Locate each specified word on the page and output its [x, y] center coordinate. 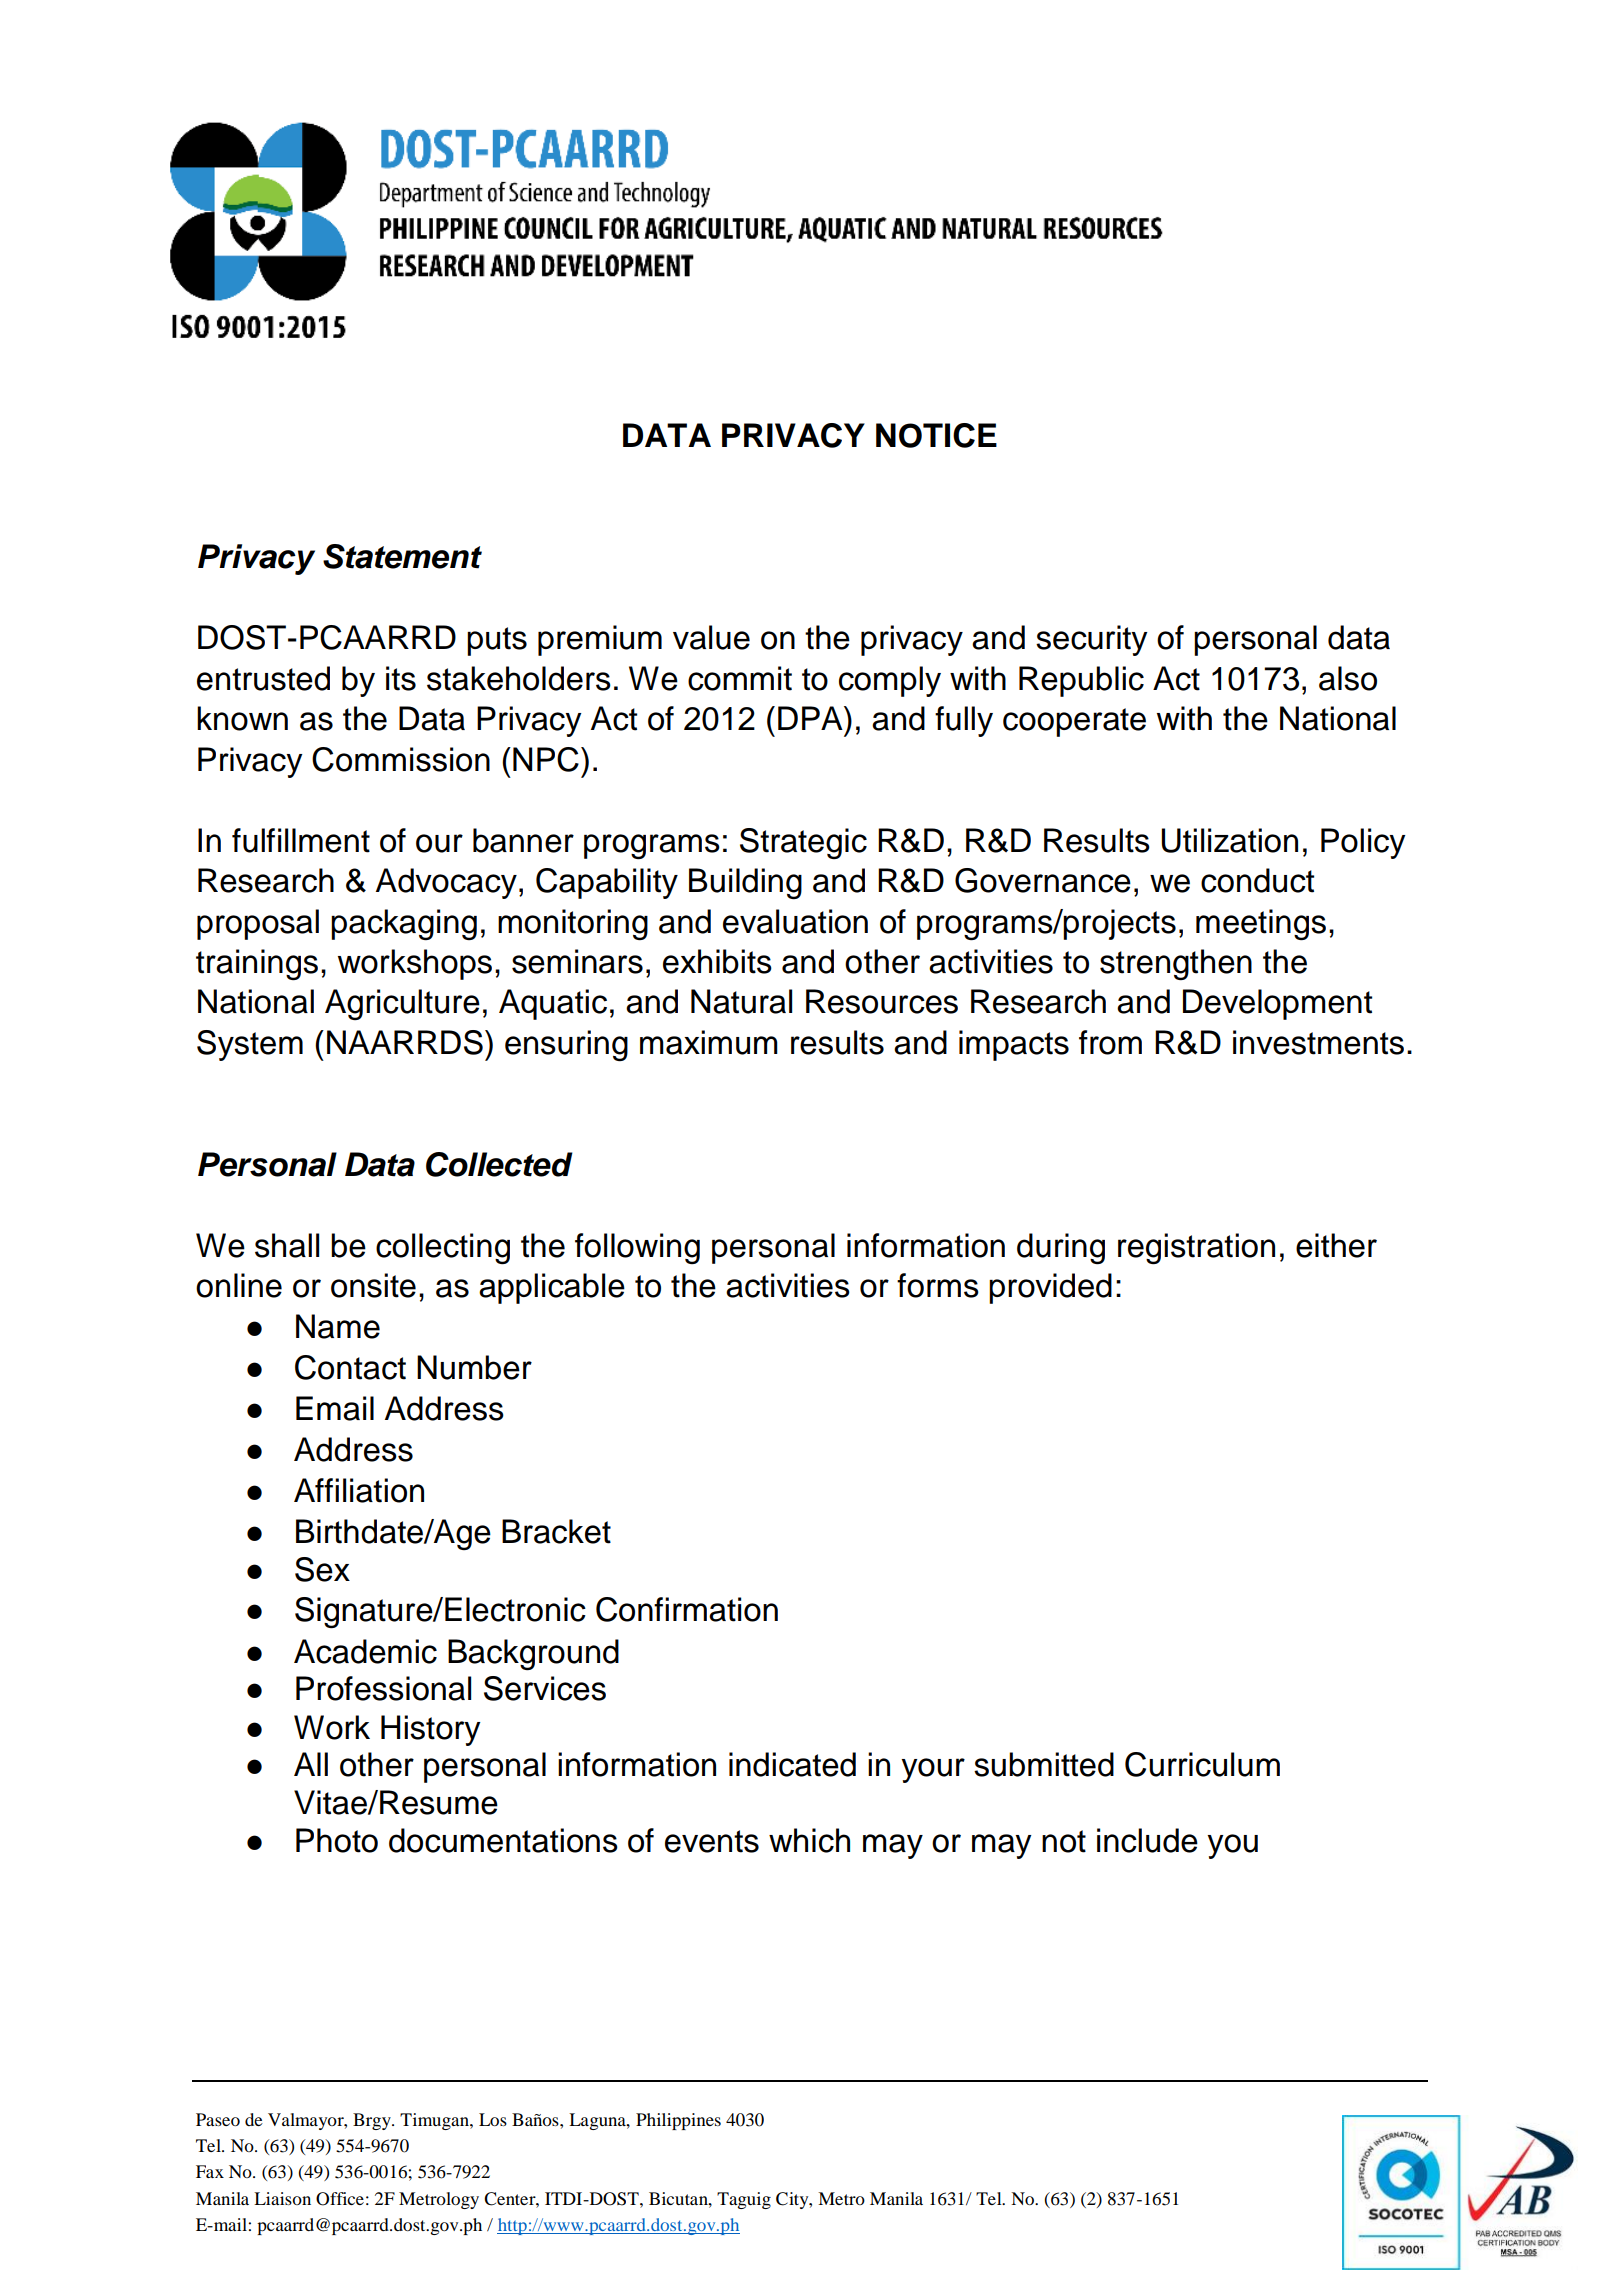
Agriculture [402, 1004]
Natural [741, 1001]
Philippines [678, 2121]
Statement [402, 556]
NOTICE [936, 435]
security [1092, 640]
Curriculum [1202, 1764]
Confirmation [687, 1609]
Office [340, 2199]
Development [1277, 1004]
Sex [322, 1569]
